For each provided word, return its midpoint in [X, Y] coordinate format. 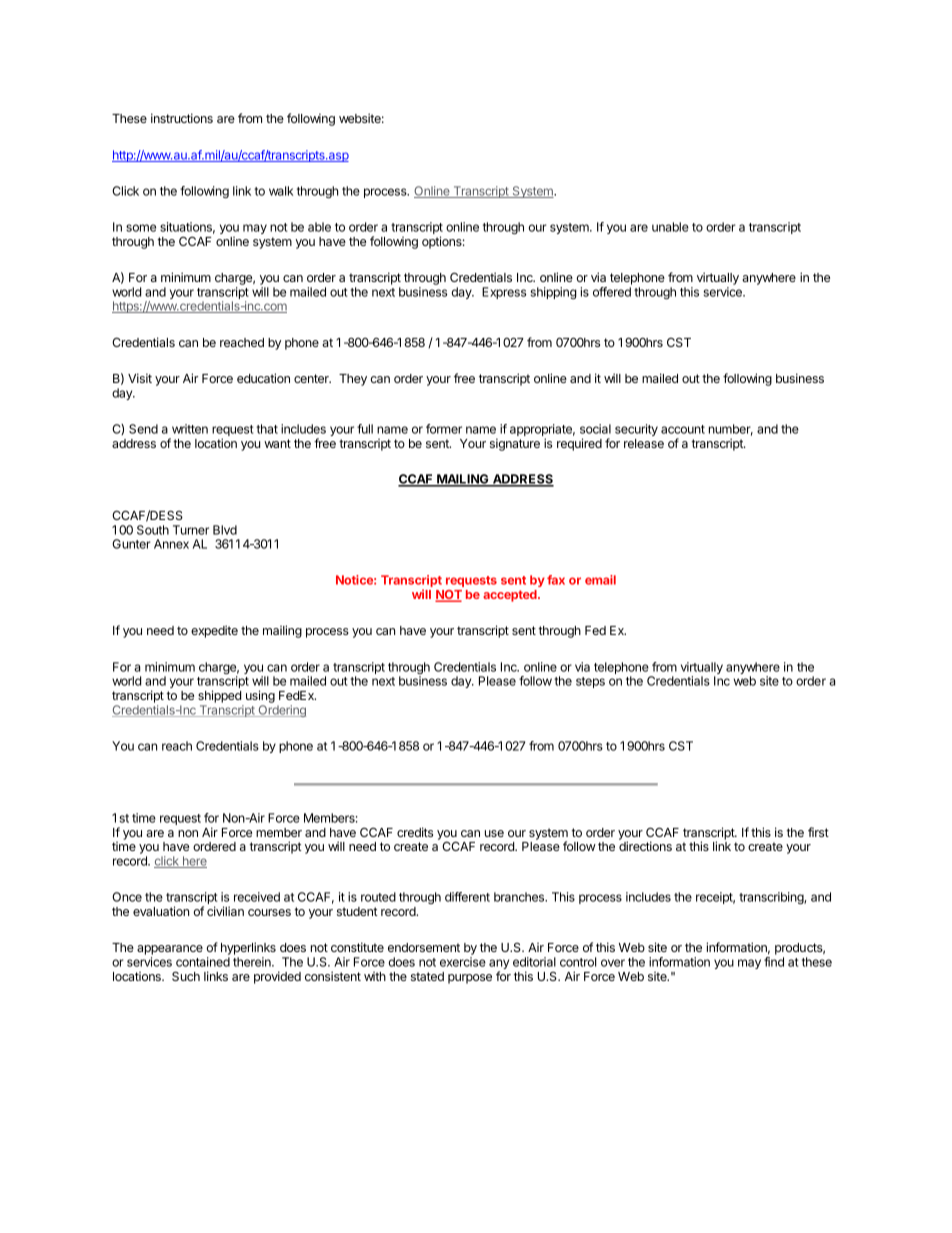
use [494, 833]
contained [203, 962]
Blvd [225, 530]
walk [281, 191]
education [263, 378]
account [683, 429]
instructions [182, 118]
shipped [219, 696]
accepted [511, 596]
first [818, 832]
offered [612, 292]
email [600, 580]
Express [504, 293]
